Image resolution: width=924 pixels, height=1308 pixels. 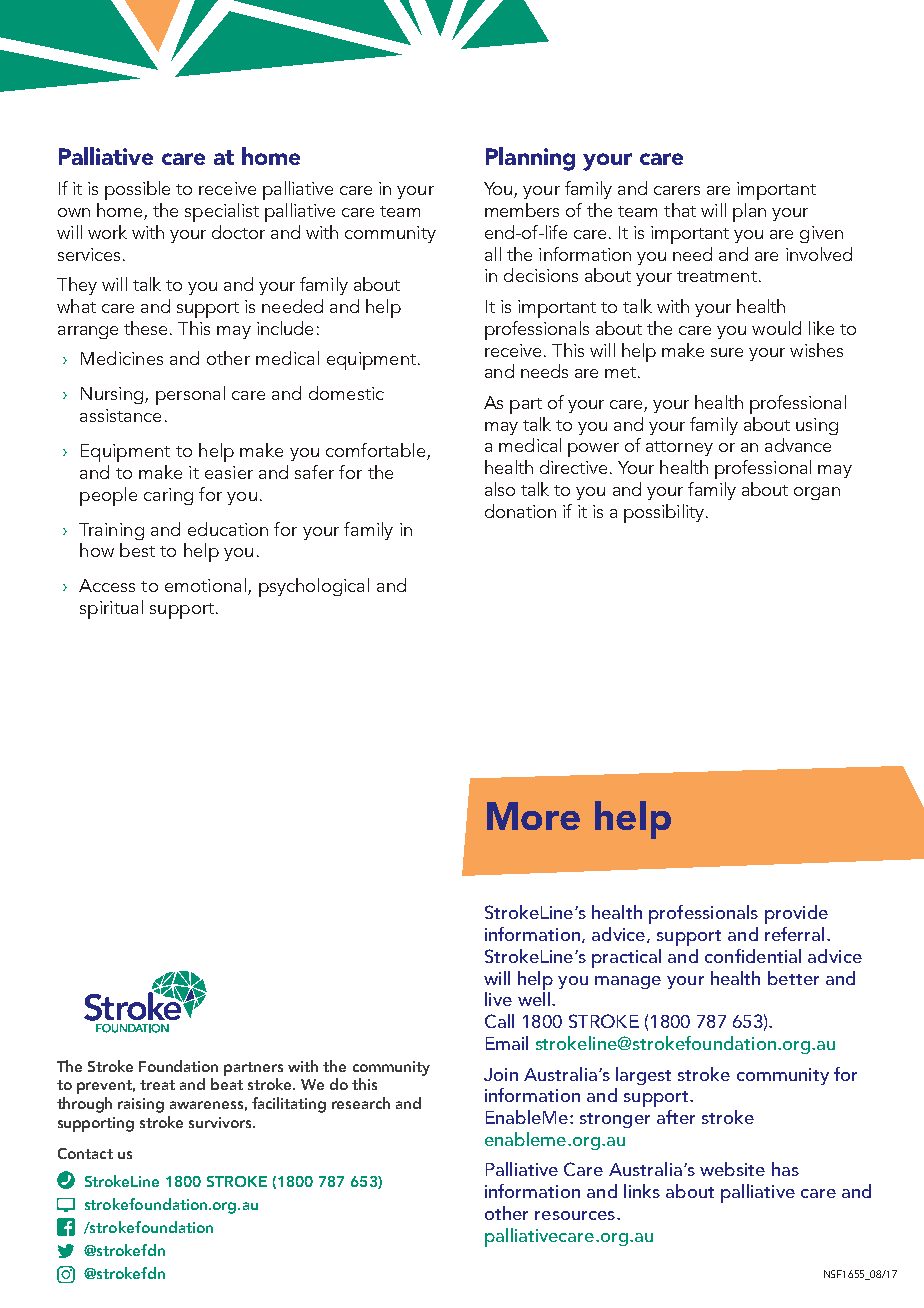 I want to click on beat, so click(x=227, y=1084).
